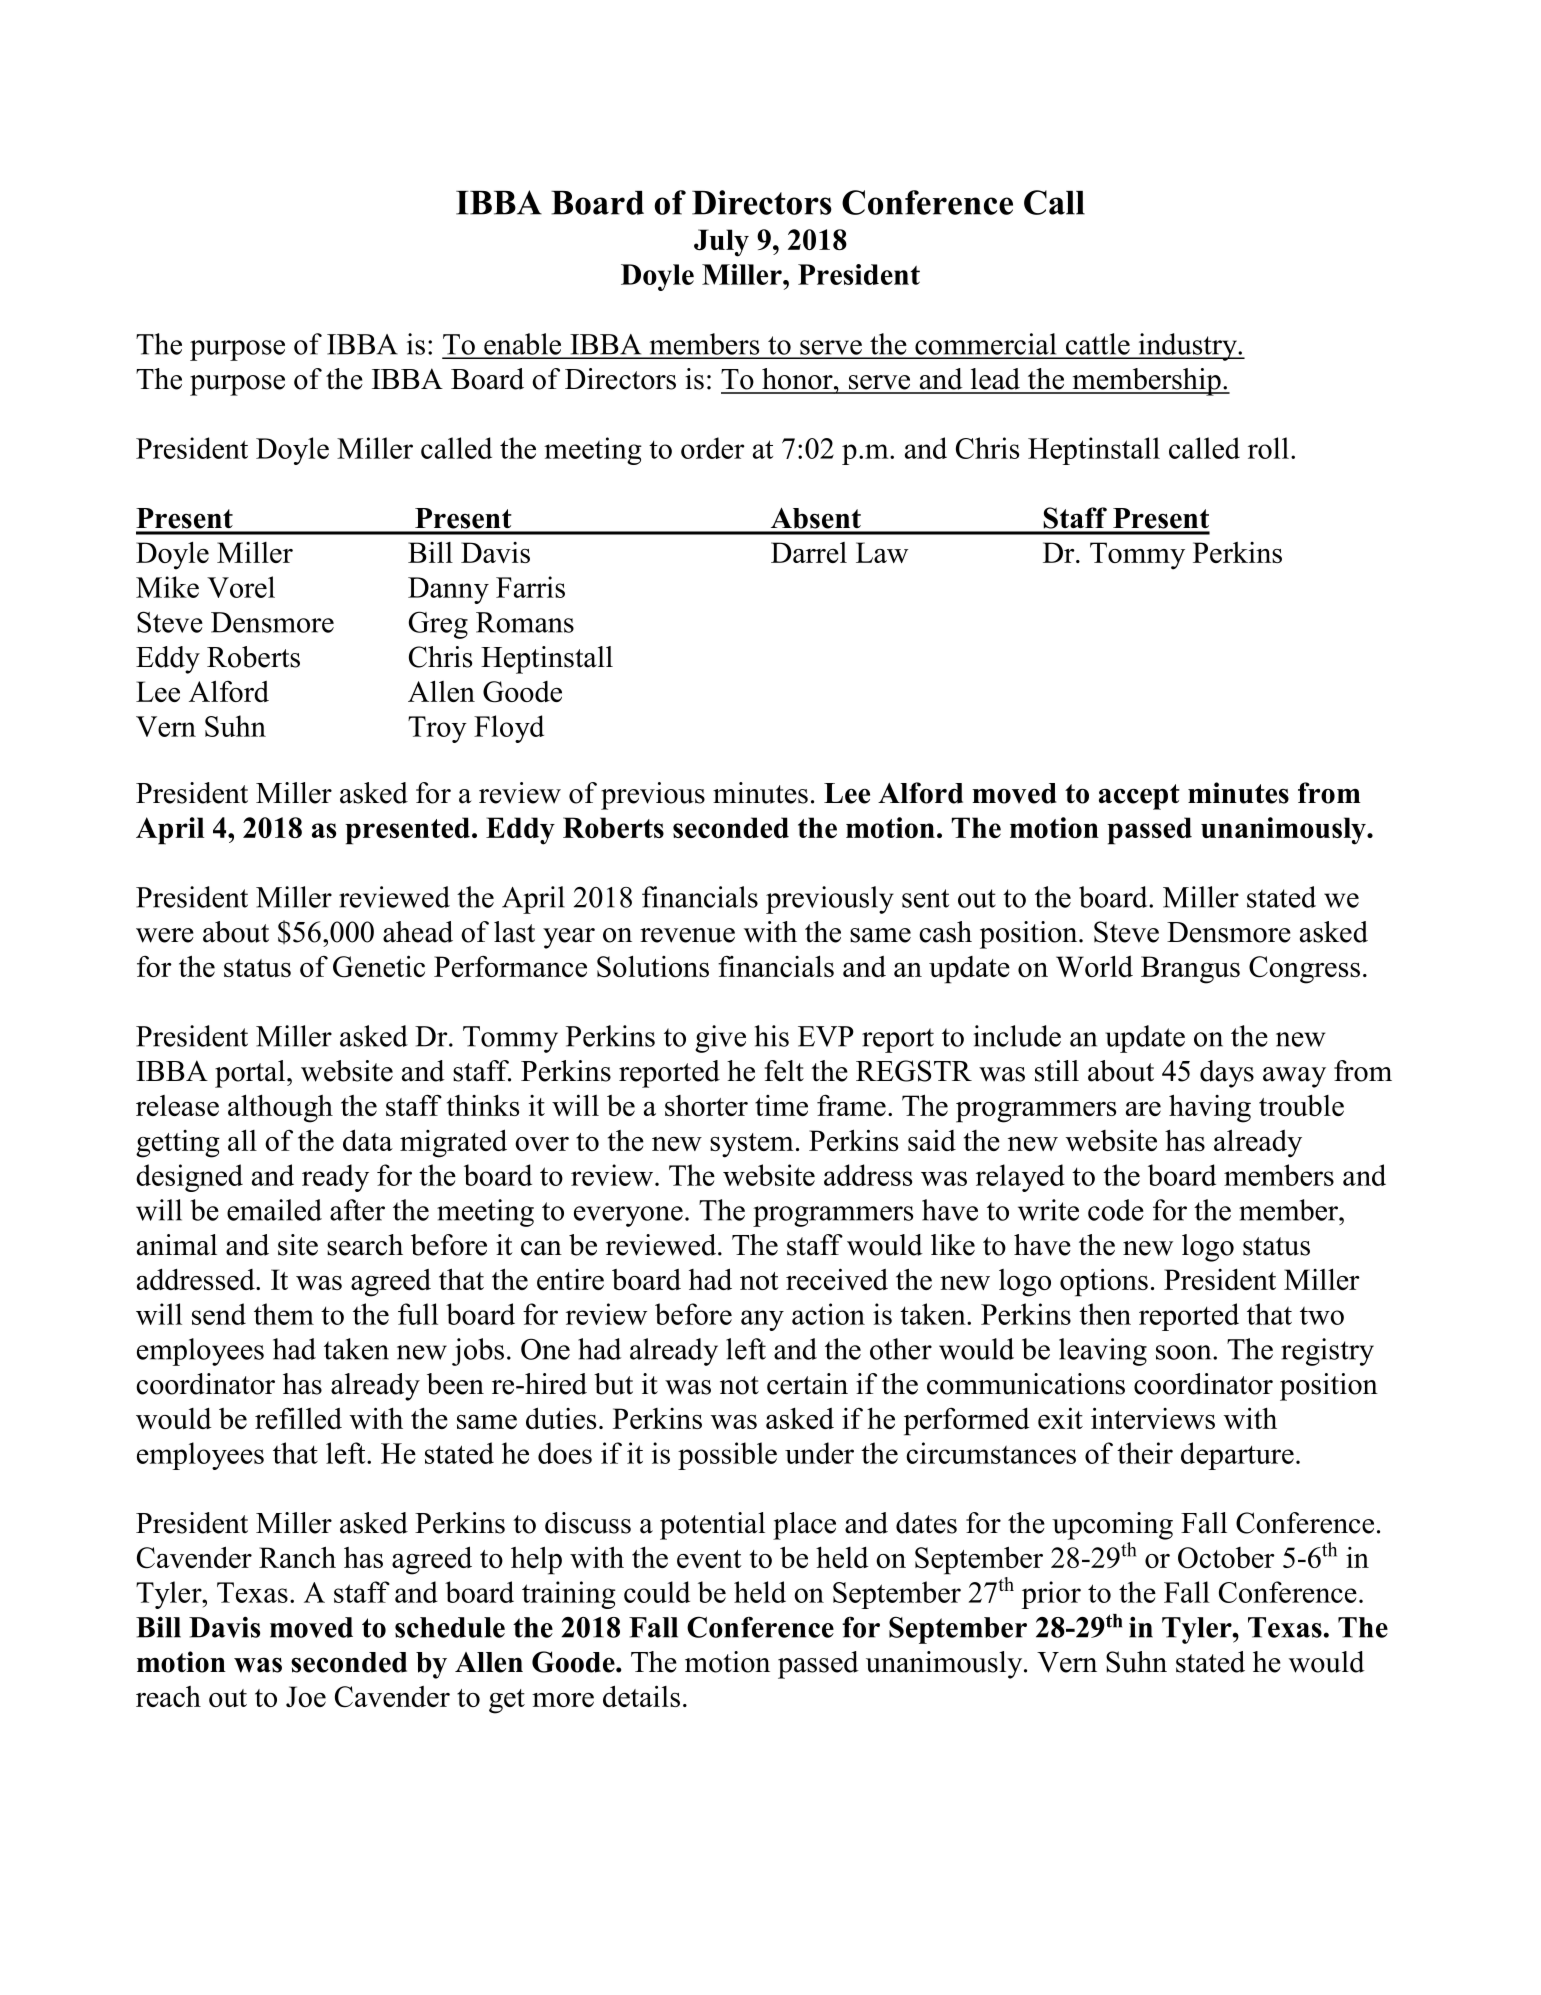 The height and width of the screenshot is (1995, 1541). What do you see at coordinates (1268, 448) in the screenshot?
I see `roll` at bounding box center [1268, 448].
